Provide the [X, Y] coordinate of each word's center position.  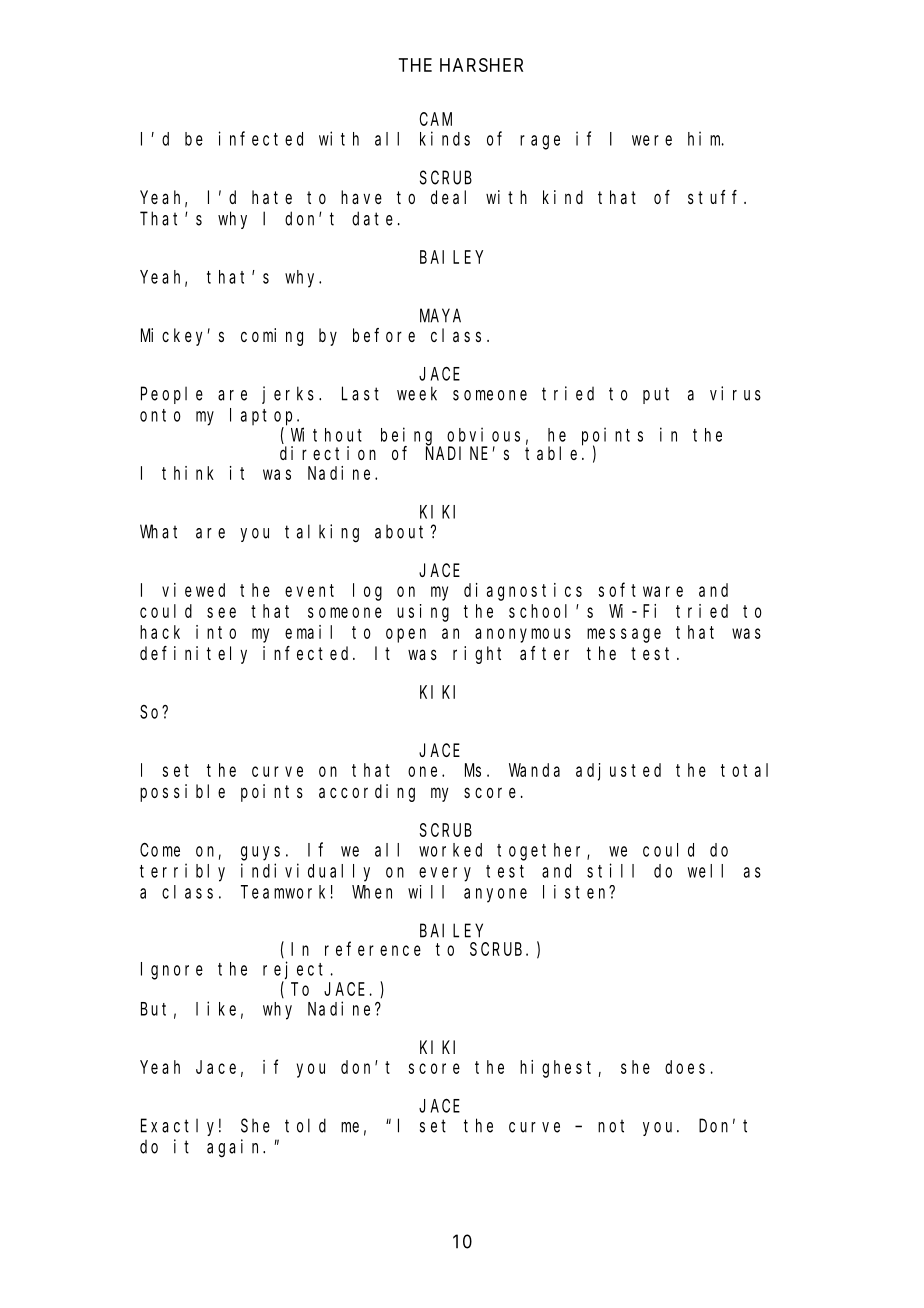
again [236, 1148]
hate [272, 197]
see [221, 612]
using [423, 613]
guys [260, 853]
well [705, 871]
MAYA [440, 316]
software [641, 590]
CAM [436, 119]
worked [450, 850]
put [656, 395]
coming [272, 337]
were [652, 140]
